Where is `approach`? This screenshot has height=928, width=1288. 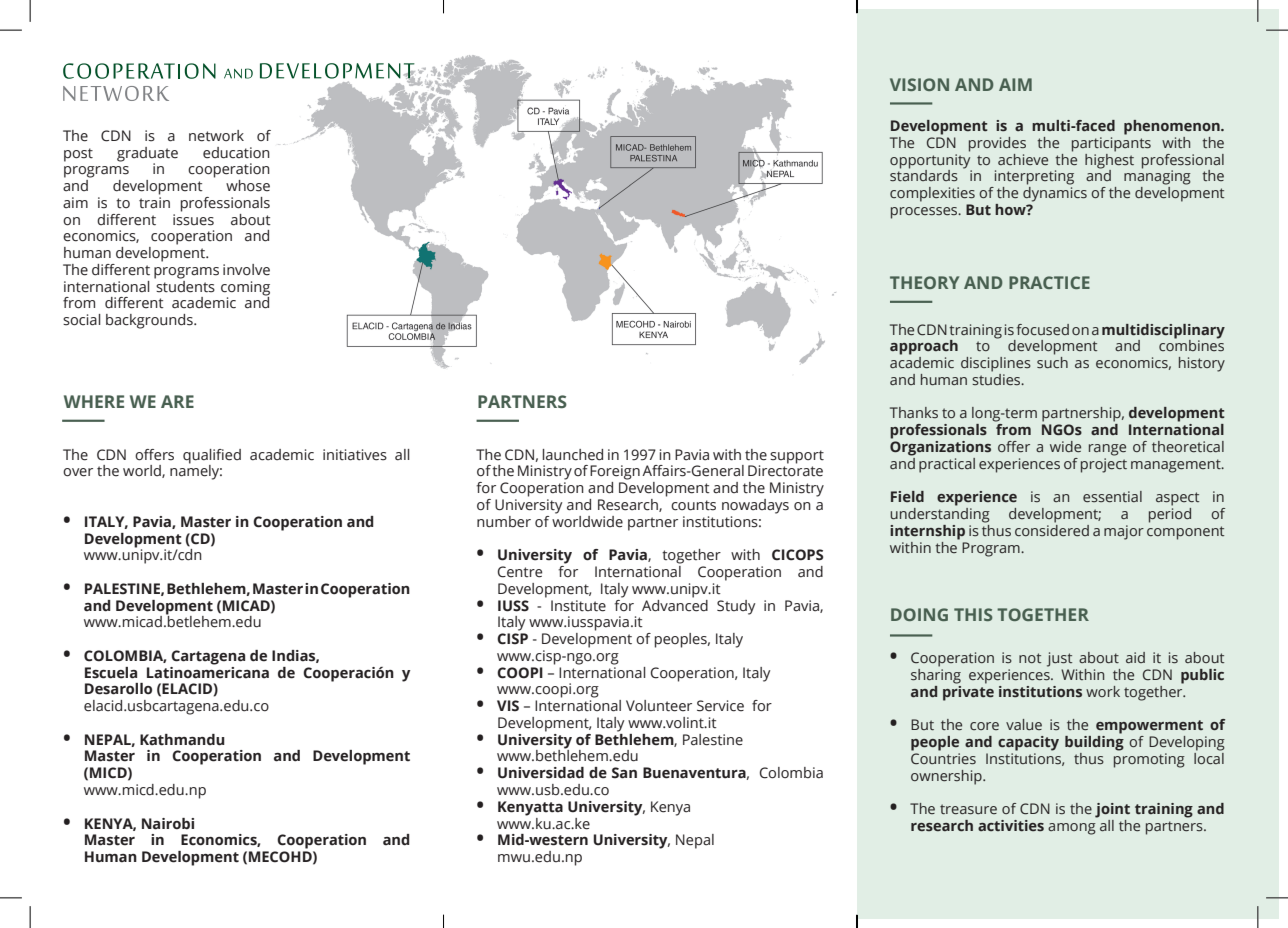 approach is located at coordinates (924, 347).
